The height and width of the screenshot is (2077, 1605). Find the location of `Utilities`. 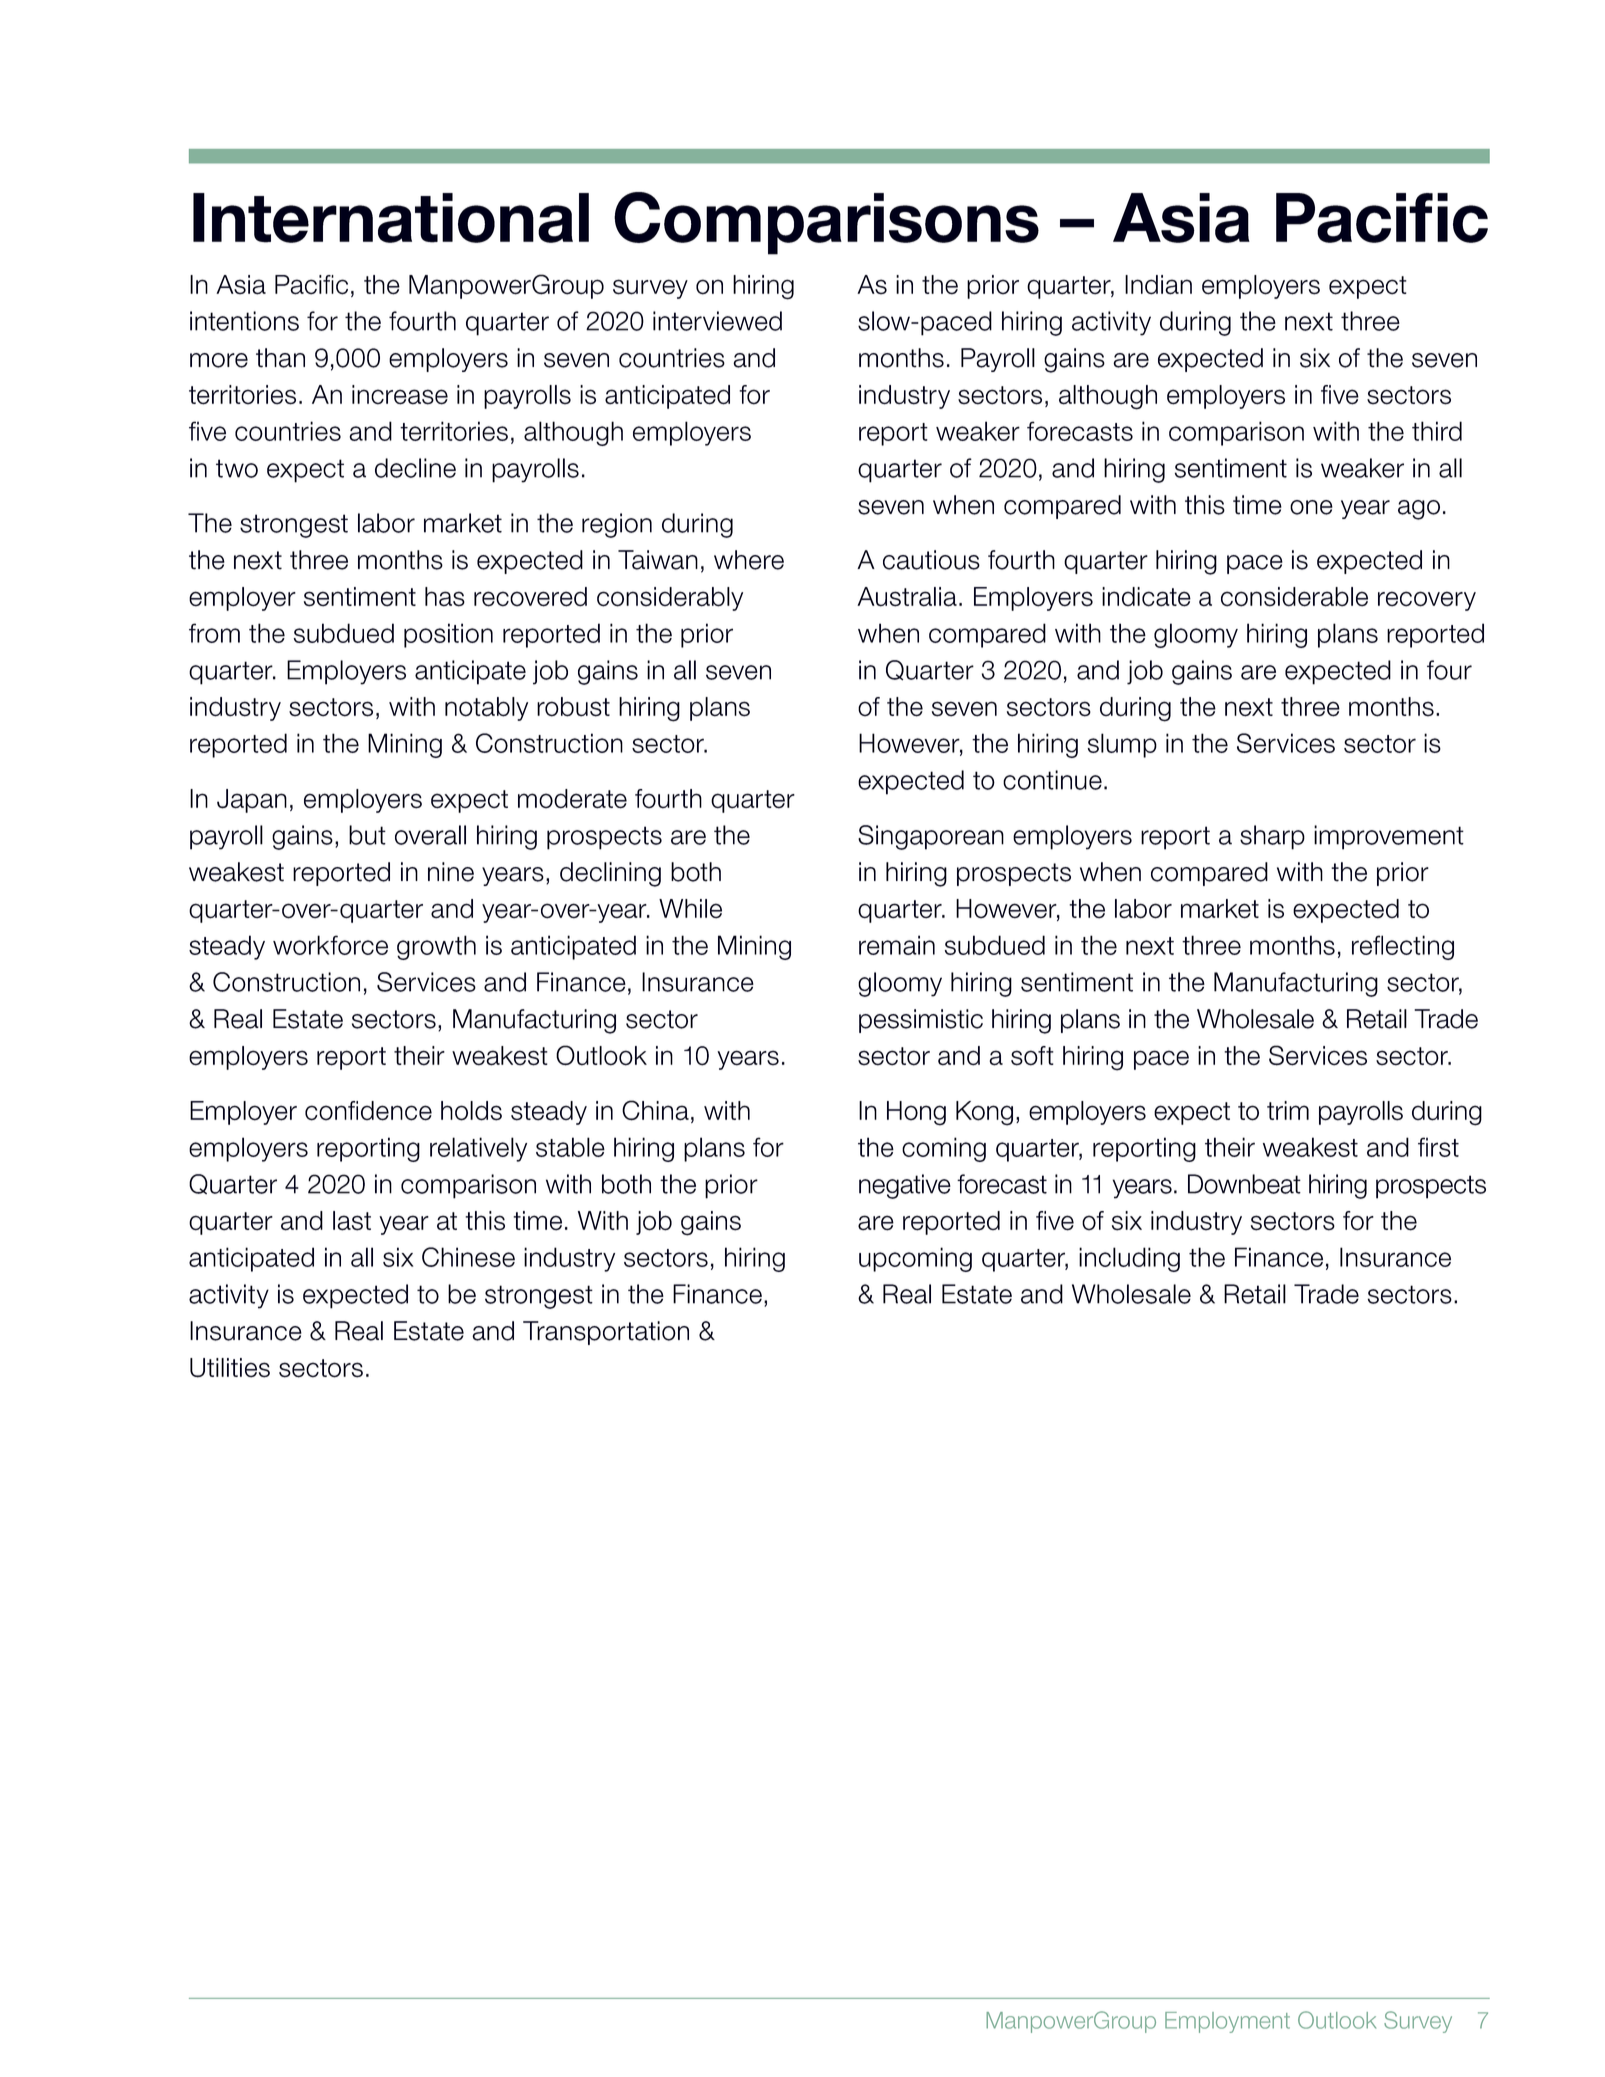

Utilities is located at coordinates (230, 1368).
